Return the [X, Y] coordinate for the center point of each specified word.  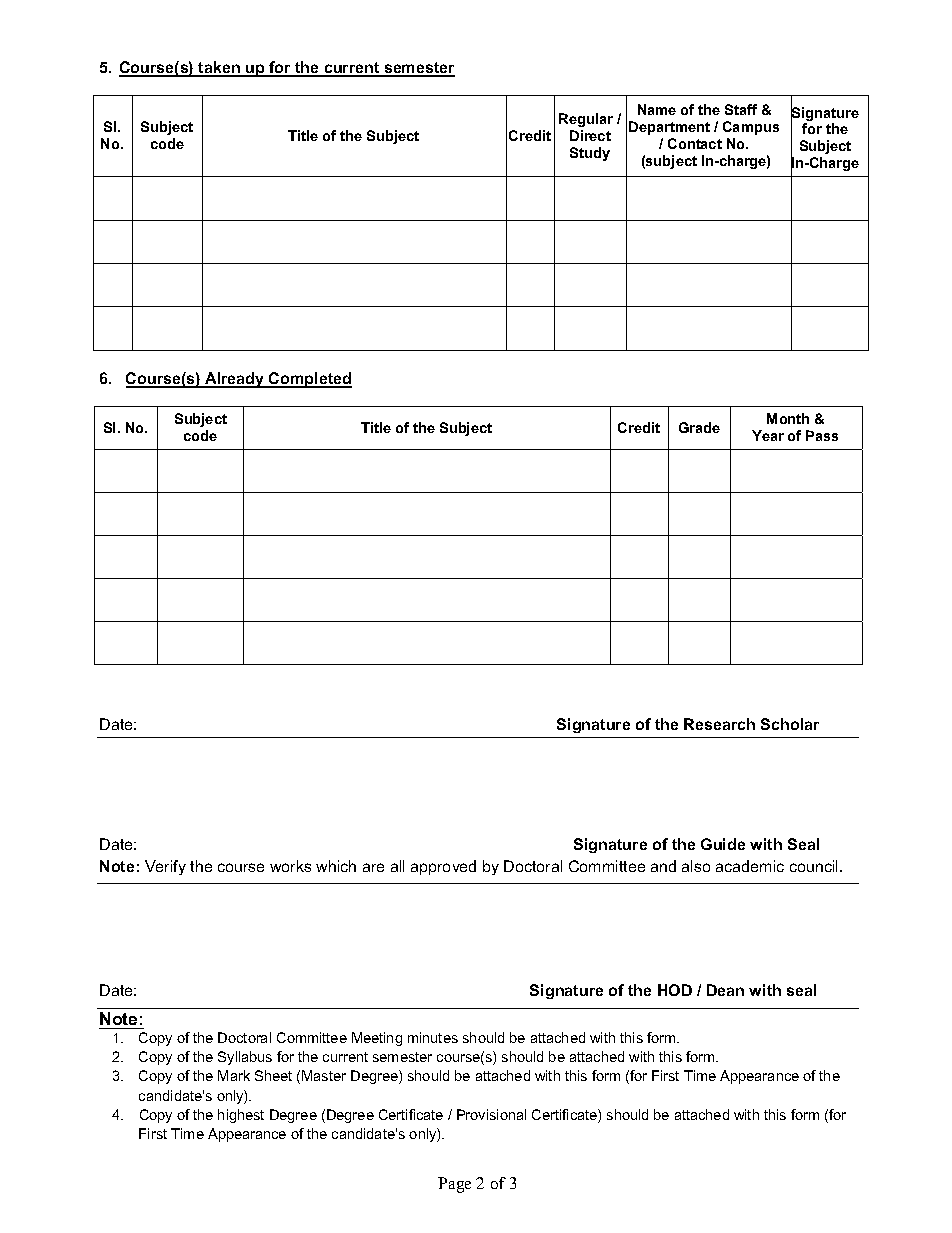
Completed [309, 380]
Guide [723, 844]
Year [768, 435]
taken [219, 68]
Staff [741, 109]
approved [443, 867]
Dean [725, 990]
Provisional [491, 1114]
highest [241, 1116]
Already [235, 380]
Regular [586, 120]
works [290, 866]
